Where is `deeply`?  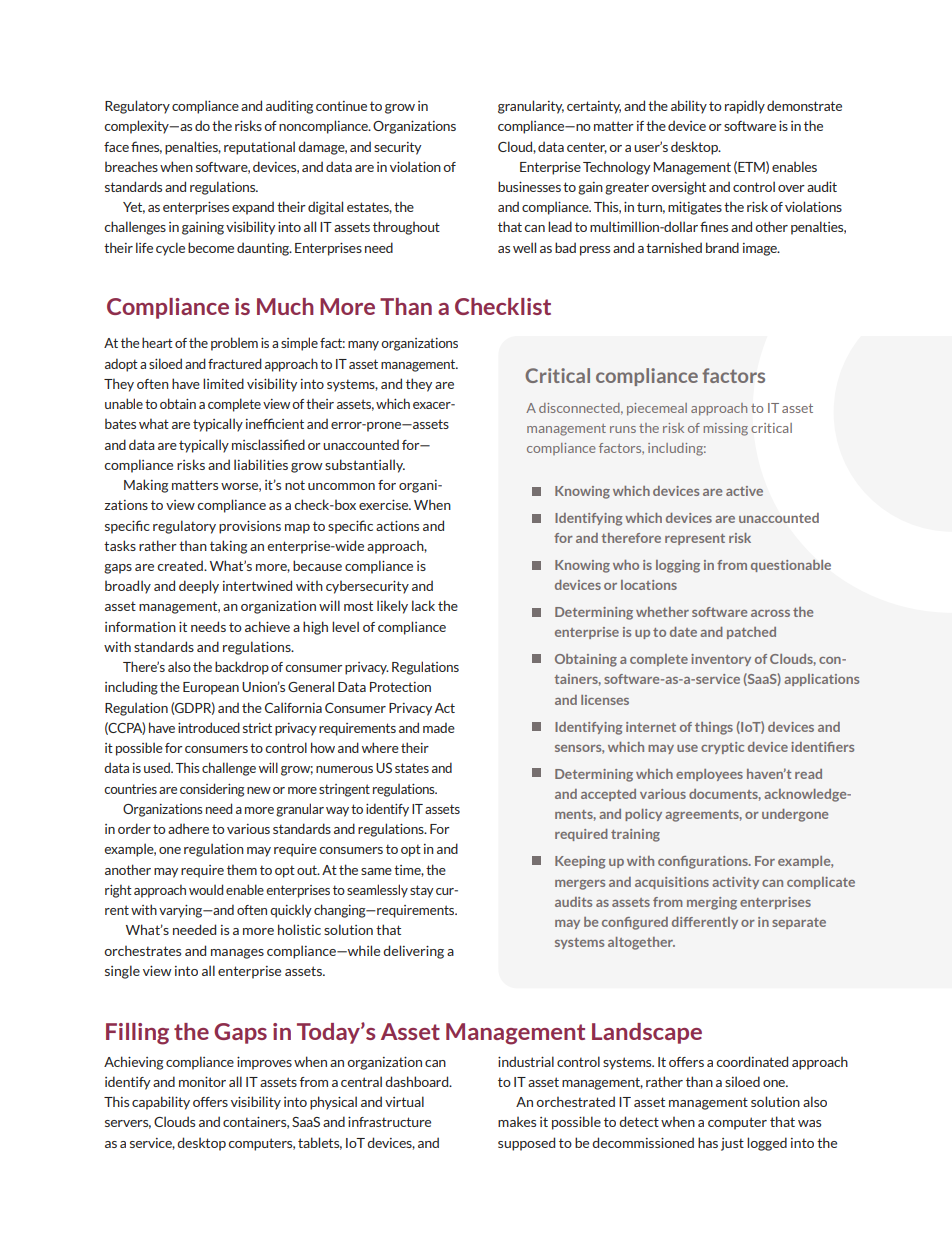
deeply is located at coordinates (199, 587).
